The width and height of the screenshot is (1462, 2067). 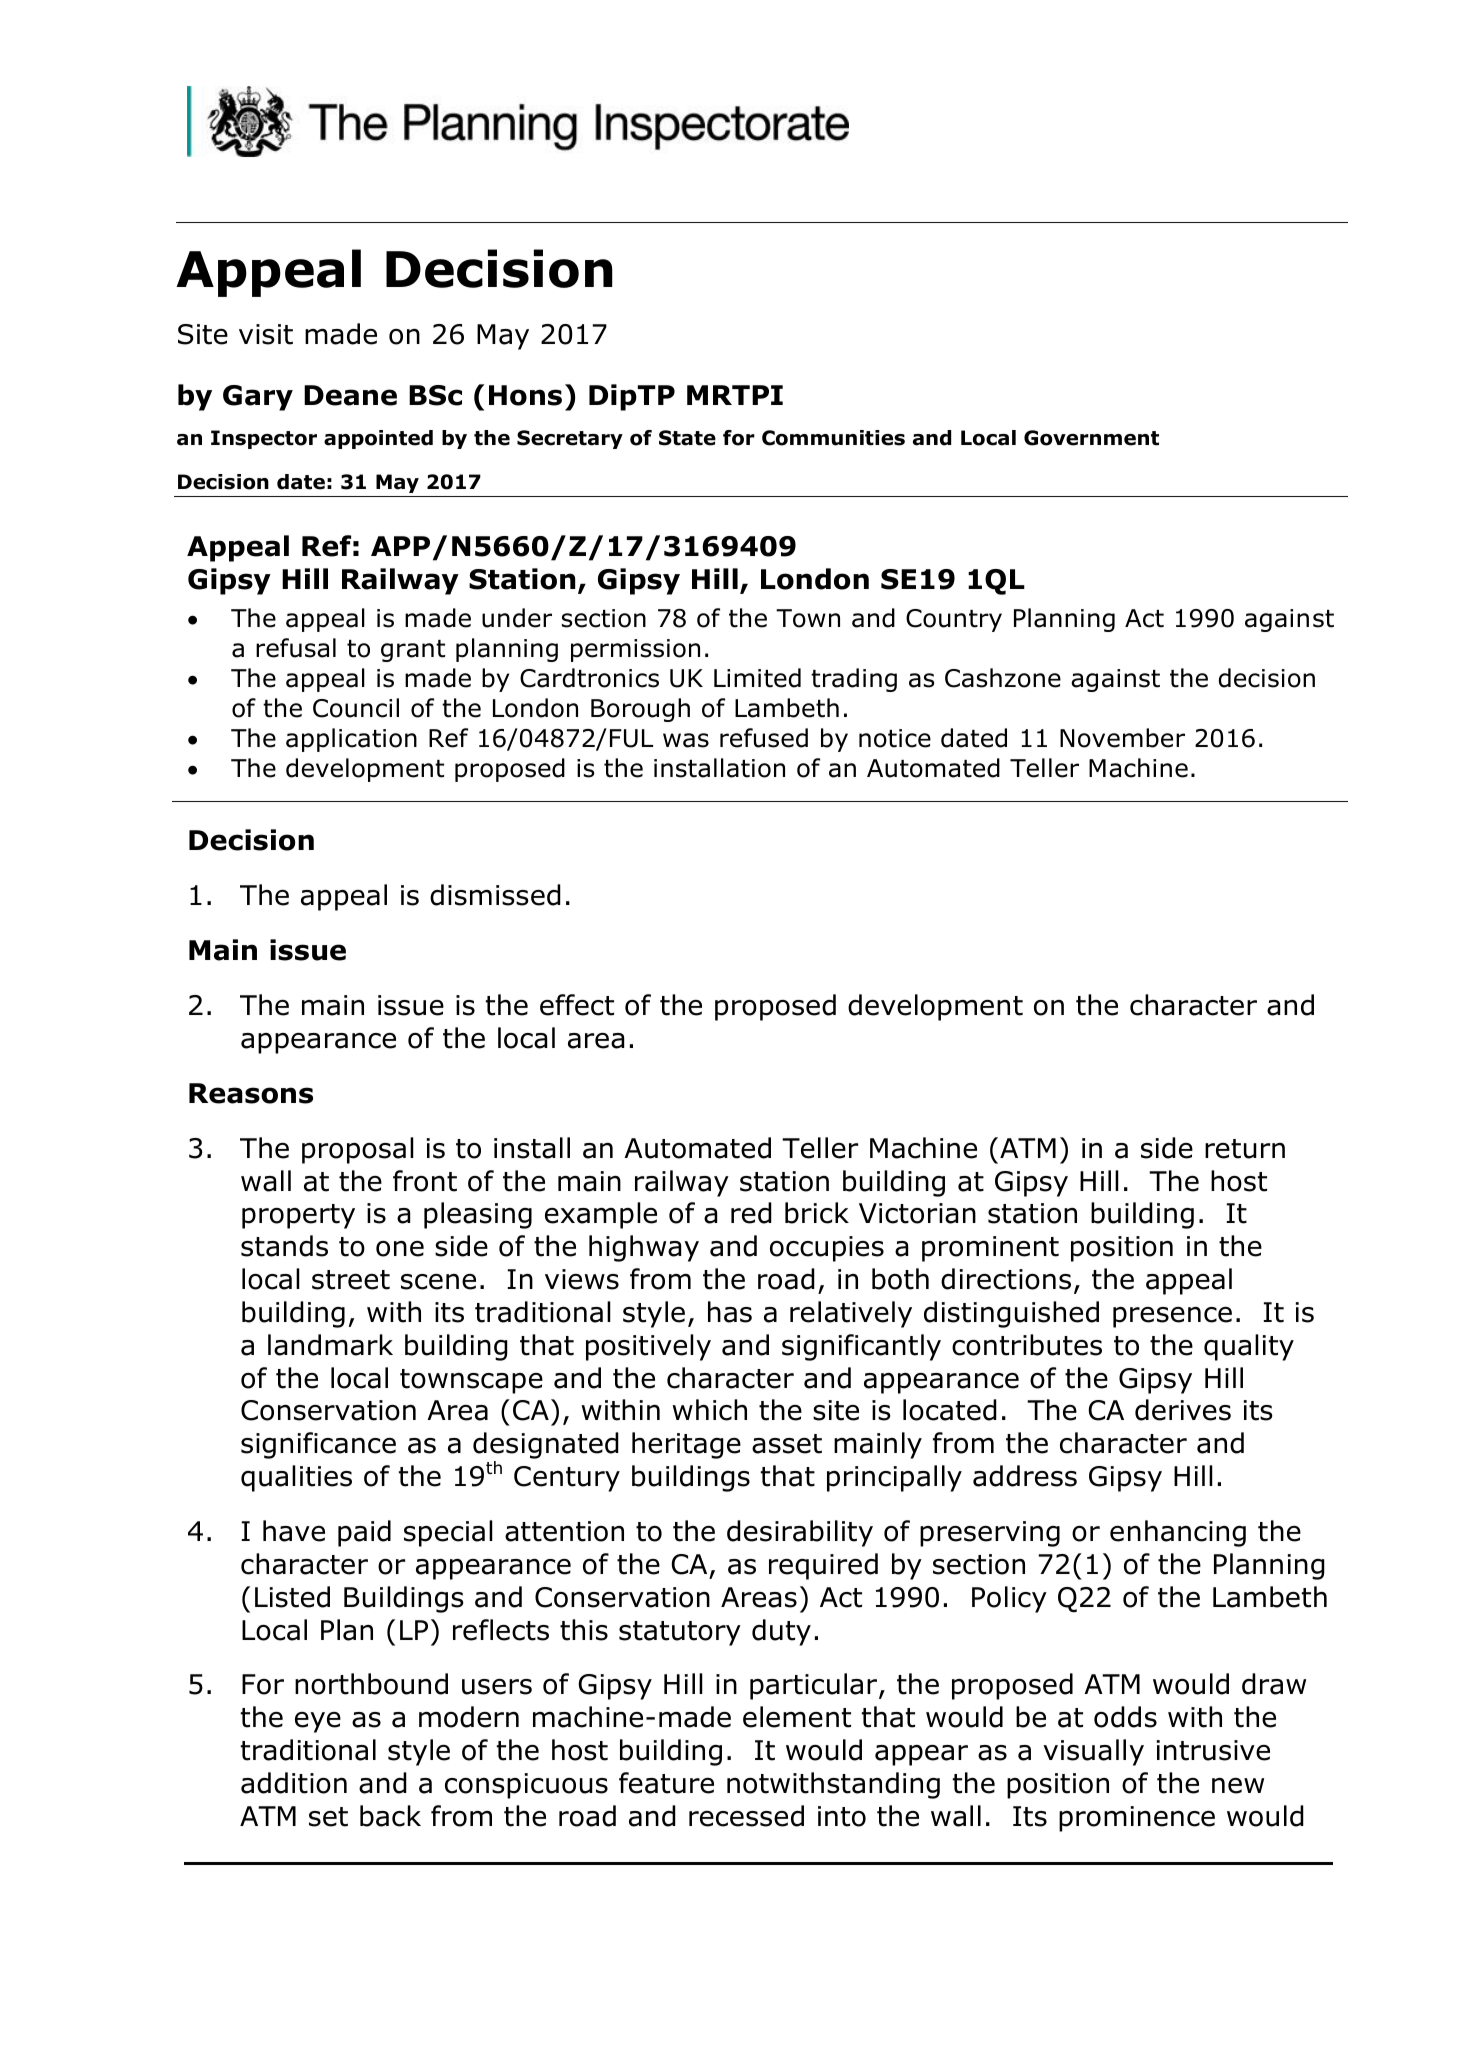 What do you see at coordinates (390, 1816) in the screenshot?
I see `back` at bounding box center [390, 1816].
